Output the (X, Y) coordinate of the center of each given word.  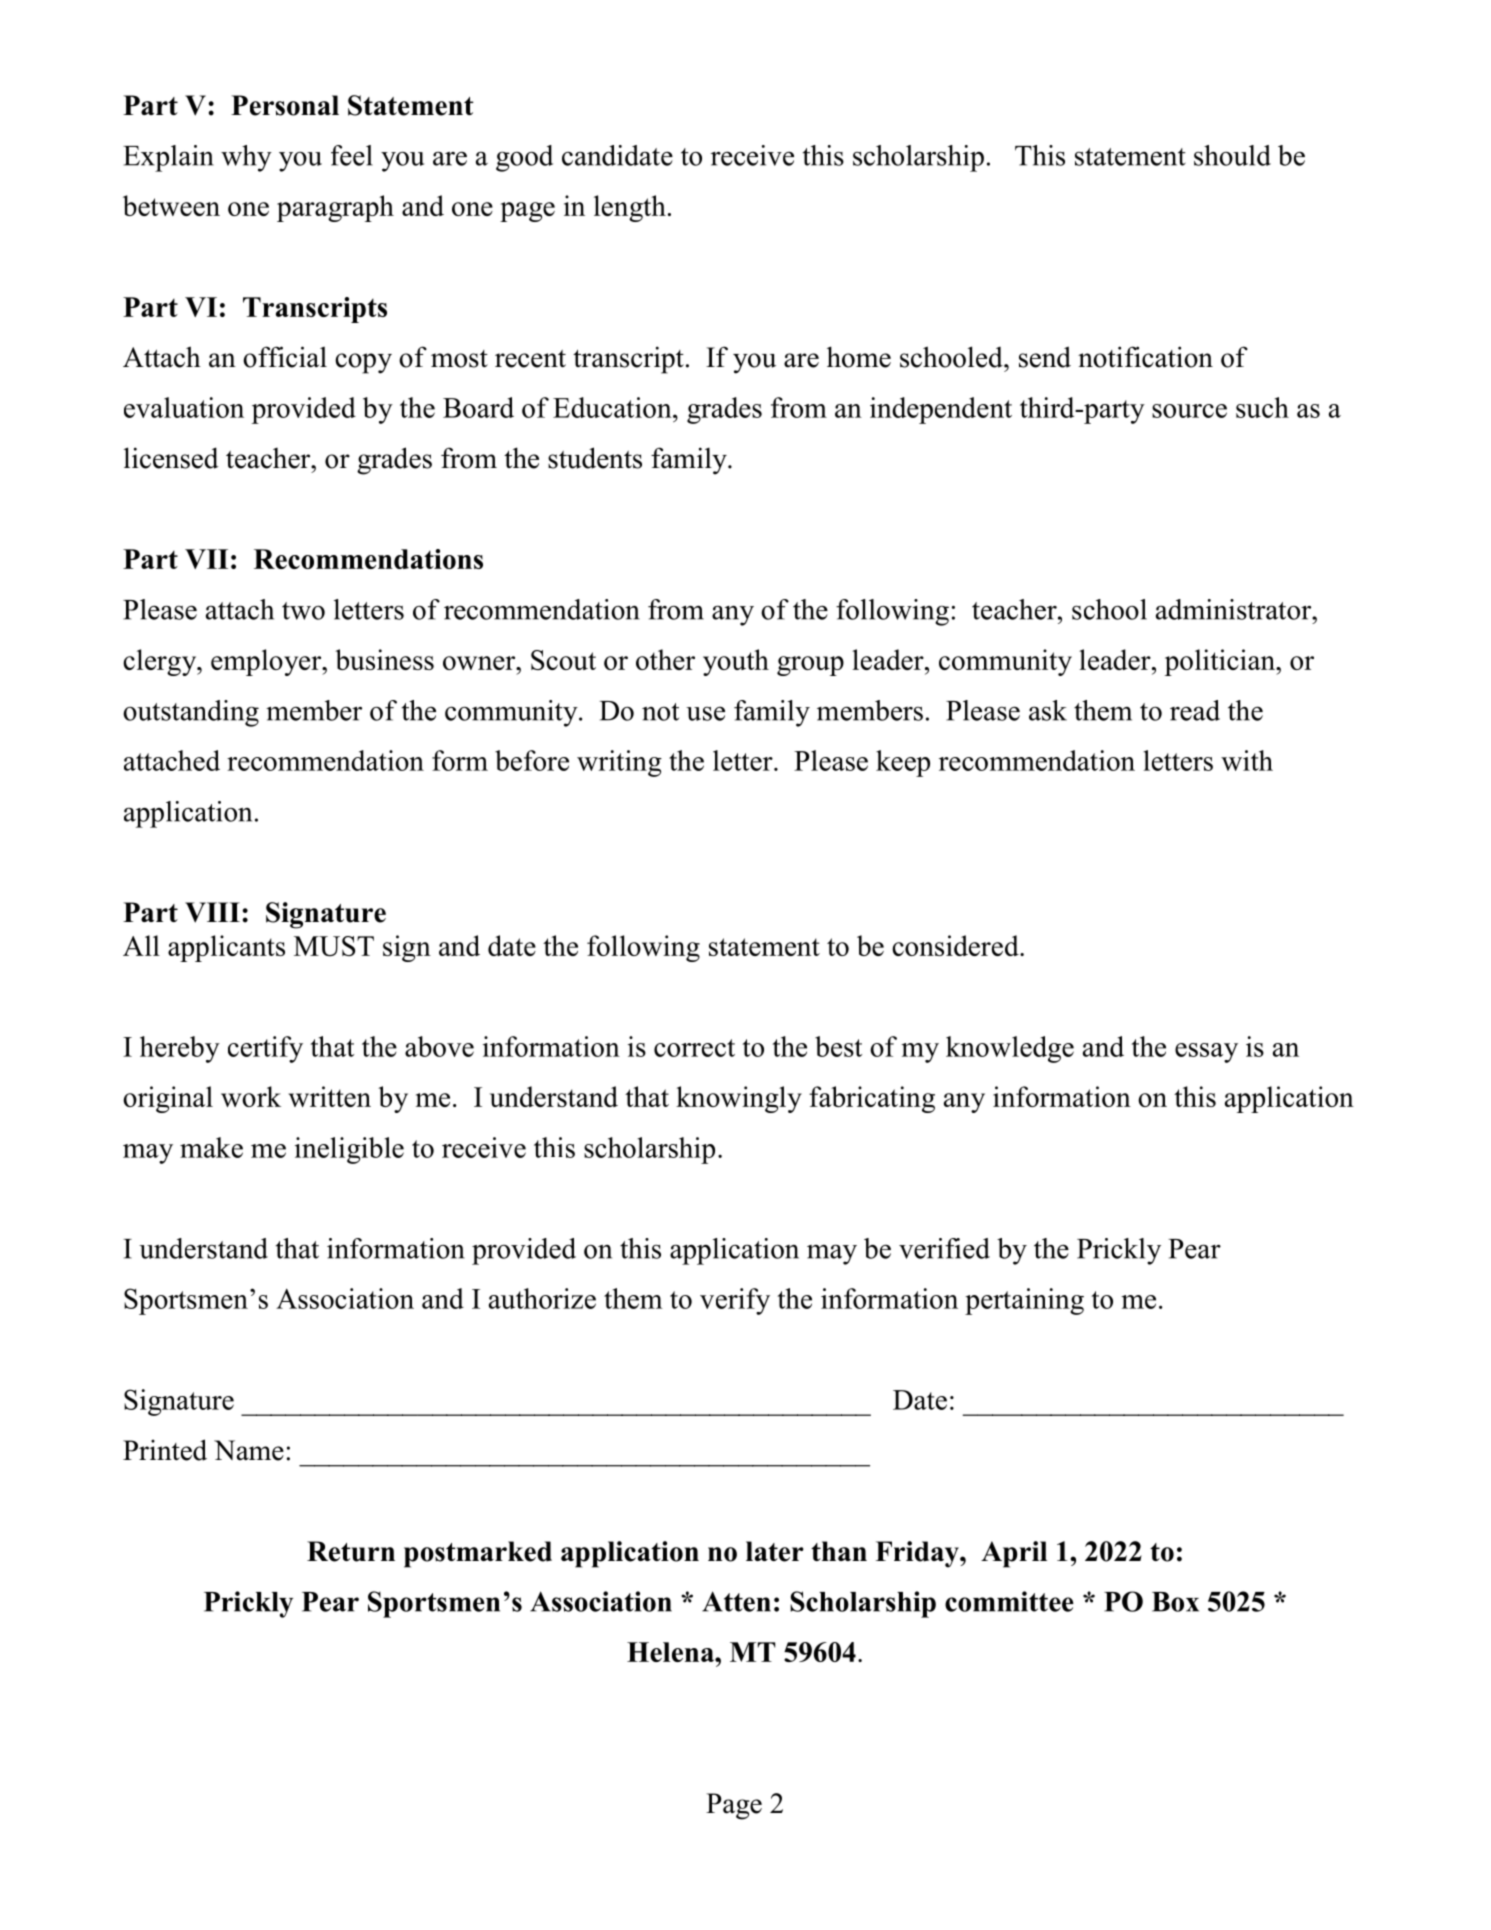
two (303, 611)
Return (351, 1551)
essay (1206, 1053)
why (246, 158)
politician (1221, 662)
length (630, 208)
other (665, 659)
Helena (671, 1652)
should (1232, 155)
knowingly (739, 1099)
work (251, 1096)
